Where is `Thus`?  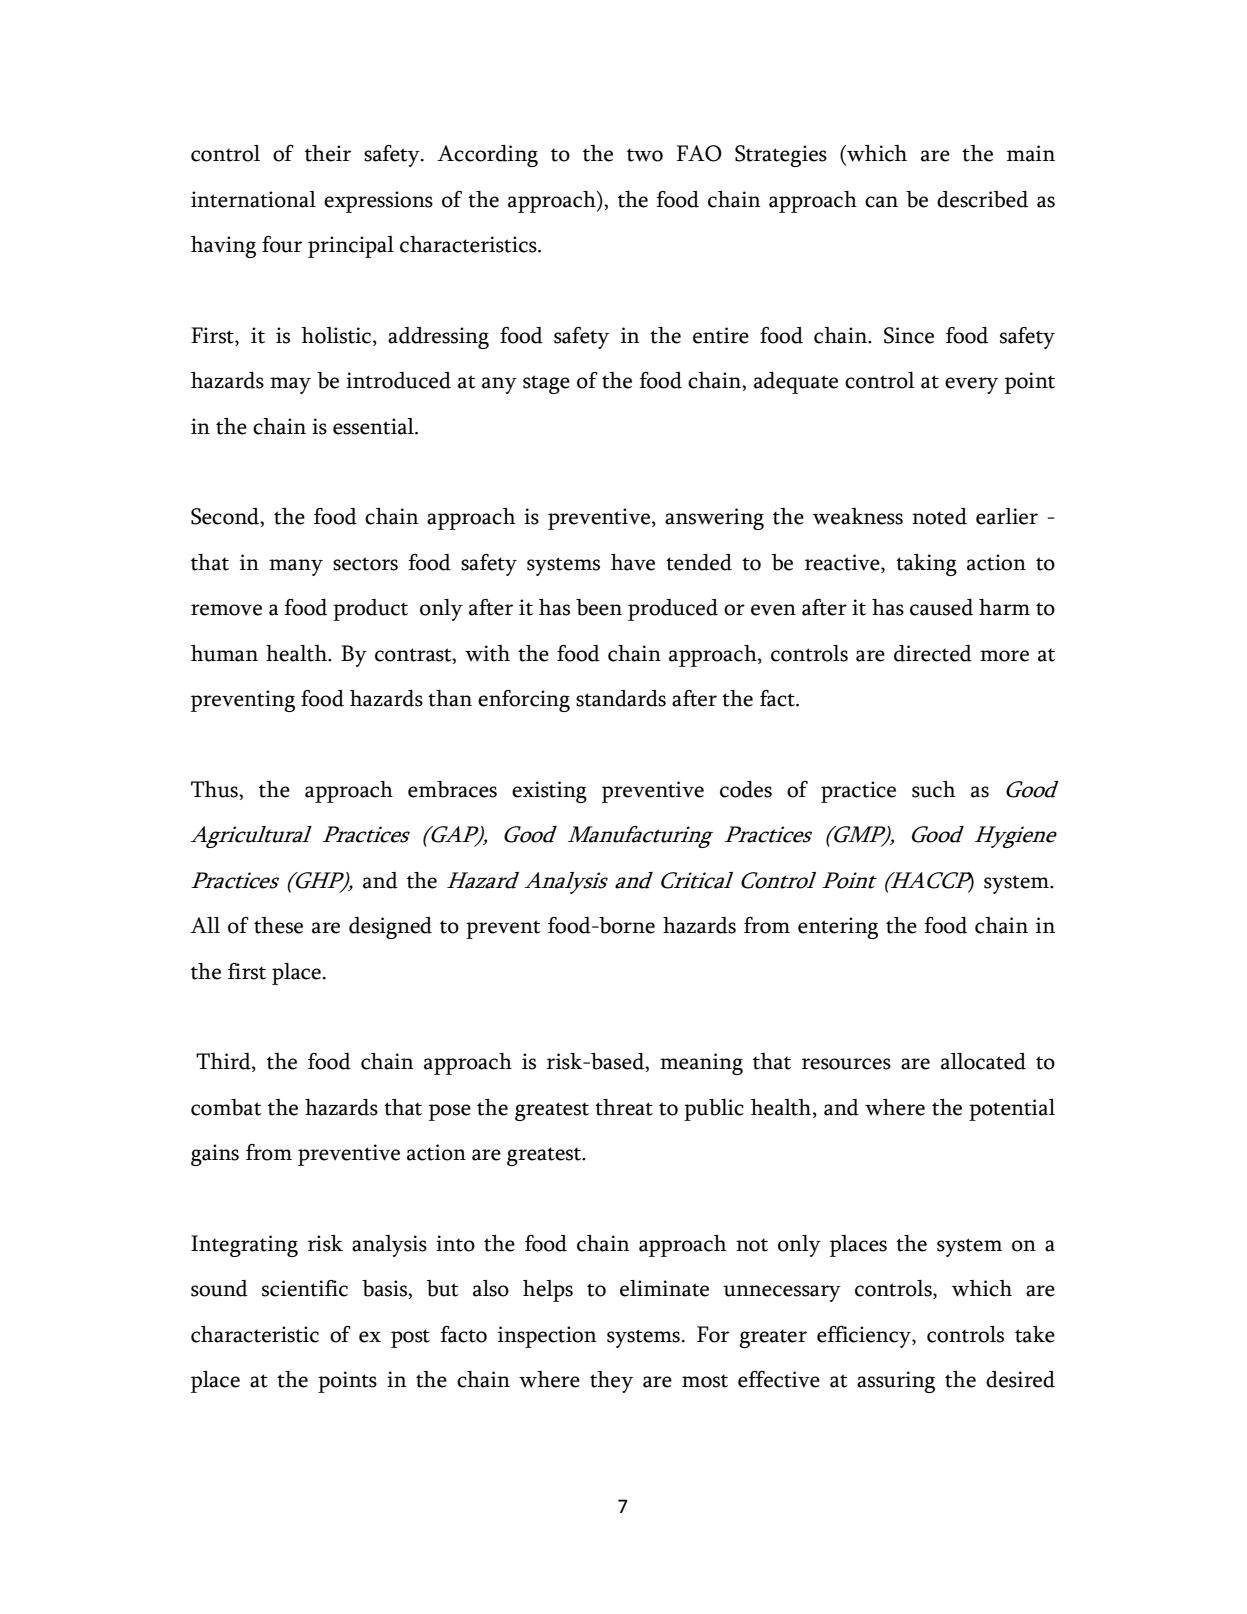
Thus is located at coordinates (215, 789).
